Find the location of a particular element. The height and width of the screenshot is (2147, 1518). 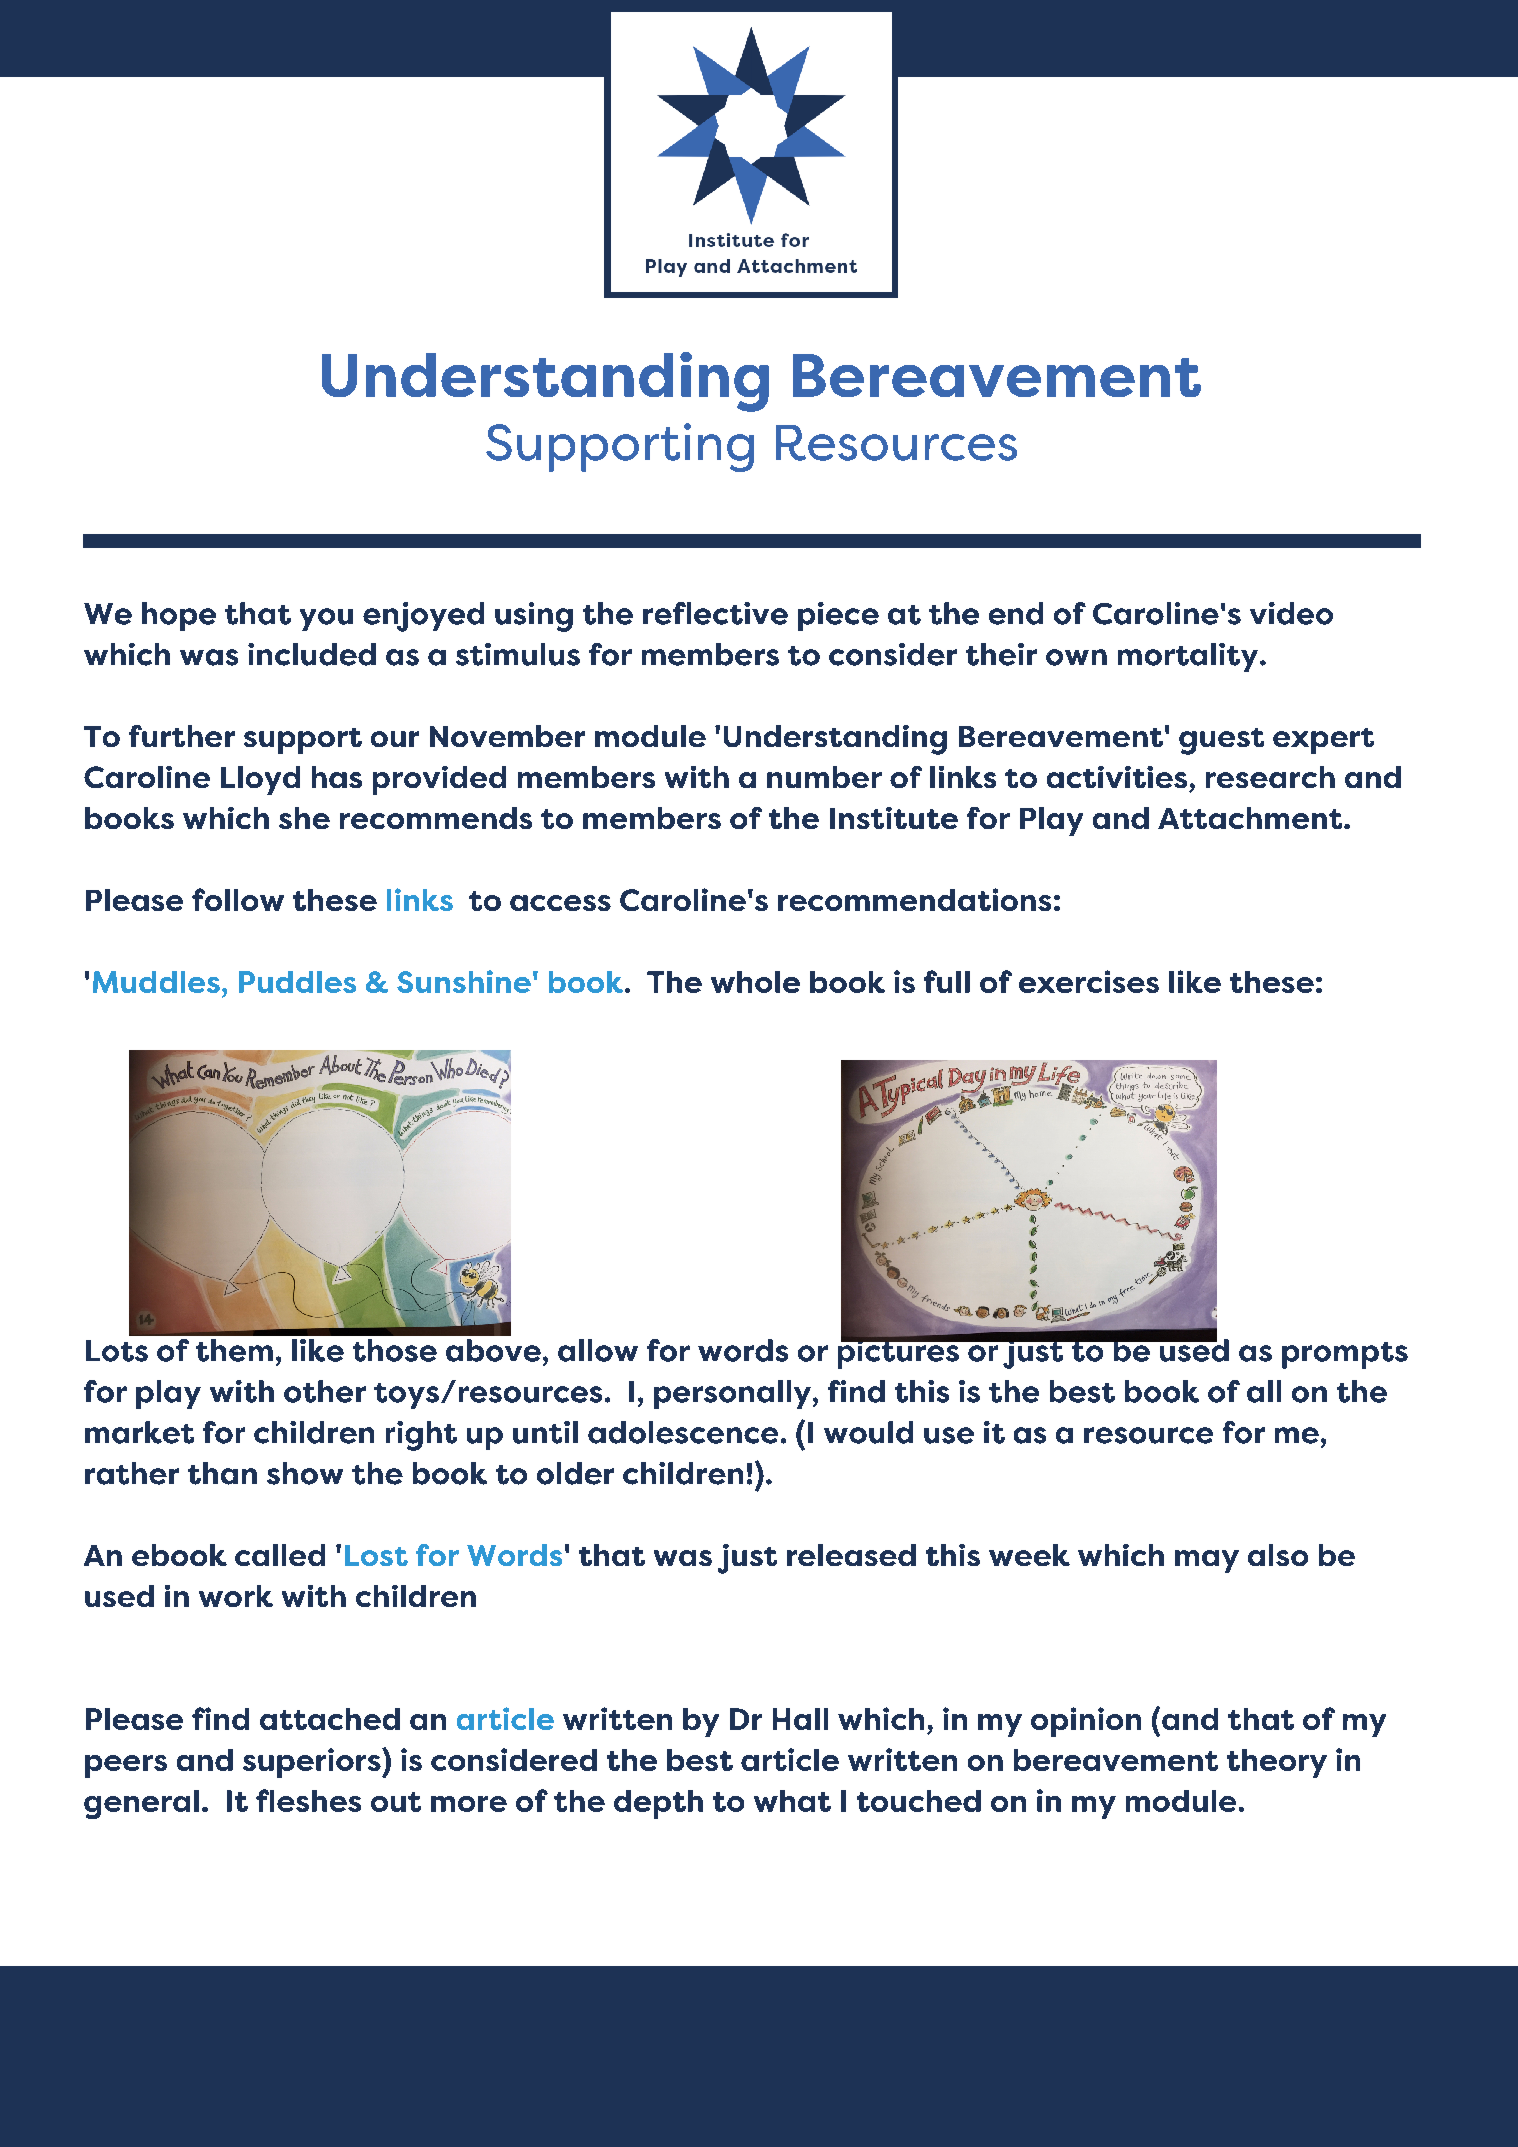

follow is located at coordinates (238, 899).
